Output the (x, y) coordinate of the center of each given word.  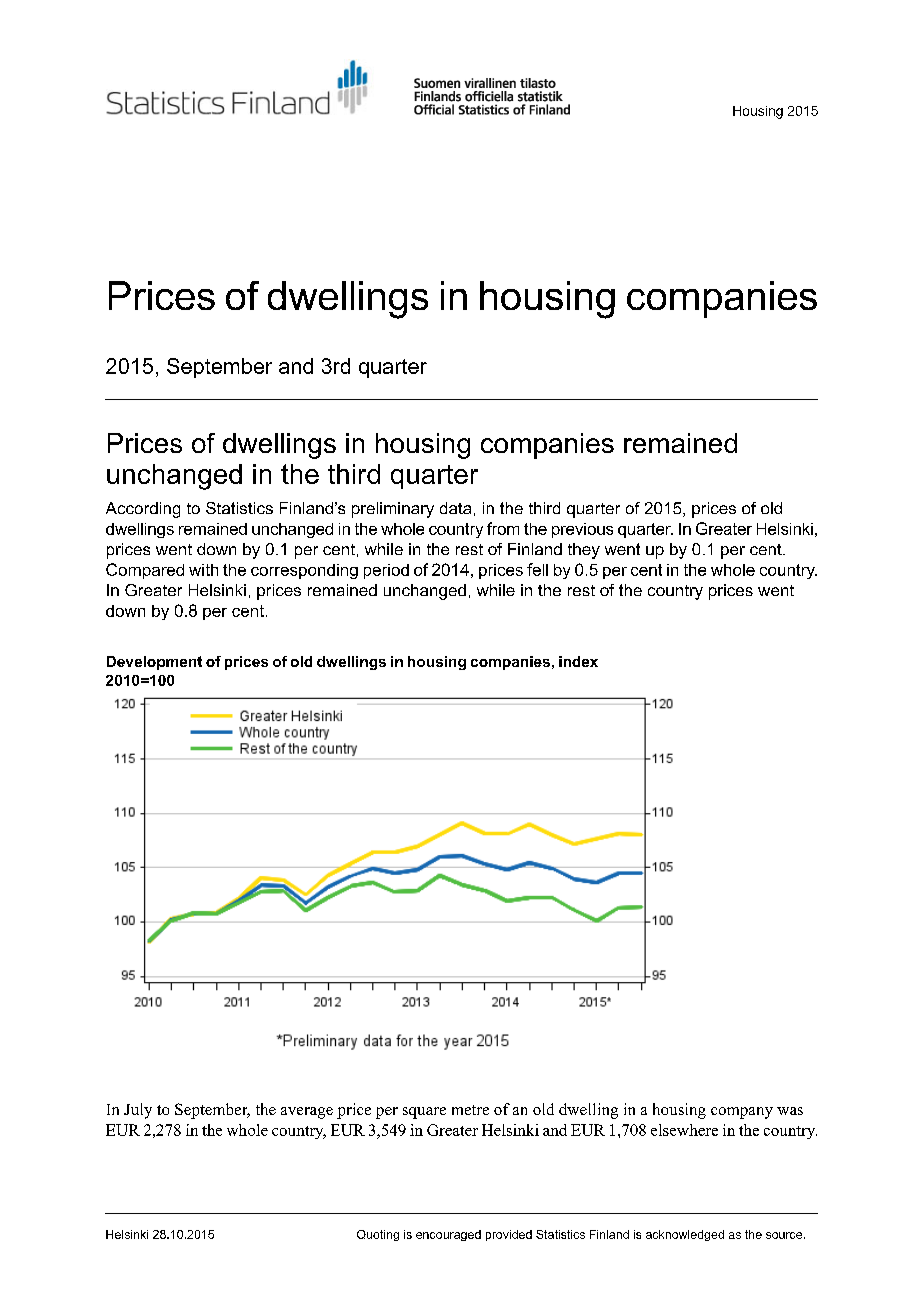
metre (470, 1110)
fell (537, 569)
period (386, 571)
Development (154, 663)
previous (582, 530)
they (584, 551)
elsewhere (684, 1130)
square (424, 1113)
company (742, 1113)
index (578, 661)
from (503, 528)
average (307, 1113)
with (203, 570)
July (138, 1111)
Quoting (378, 1235)
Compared (145, 571)
